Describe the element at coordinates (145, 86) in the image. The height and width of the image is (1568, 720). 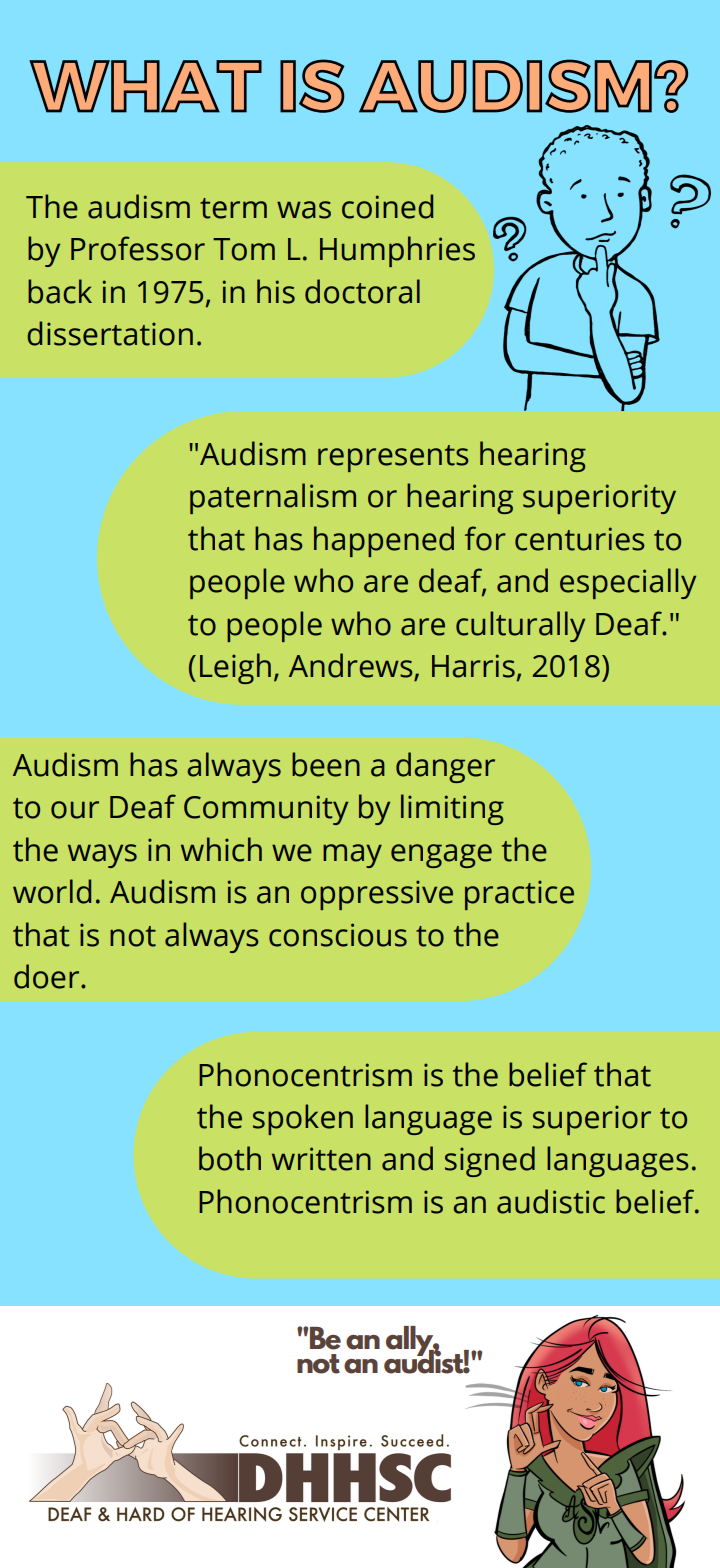
I see `WHAT` at that location.
